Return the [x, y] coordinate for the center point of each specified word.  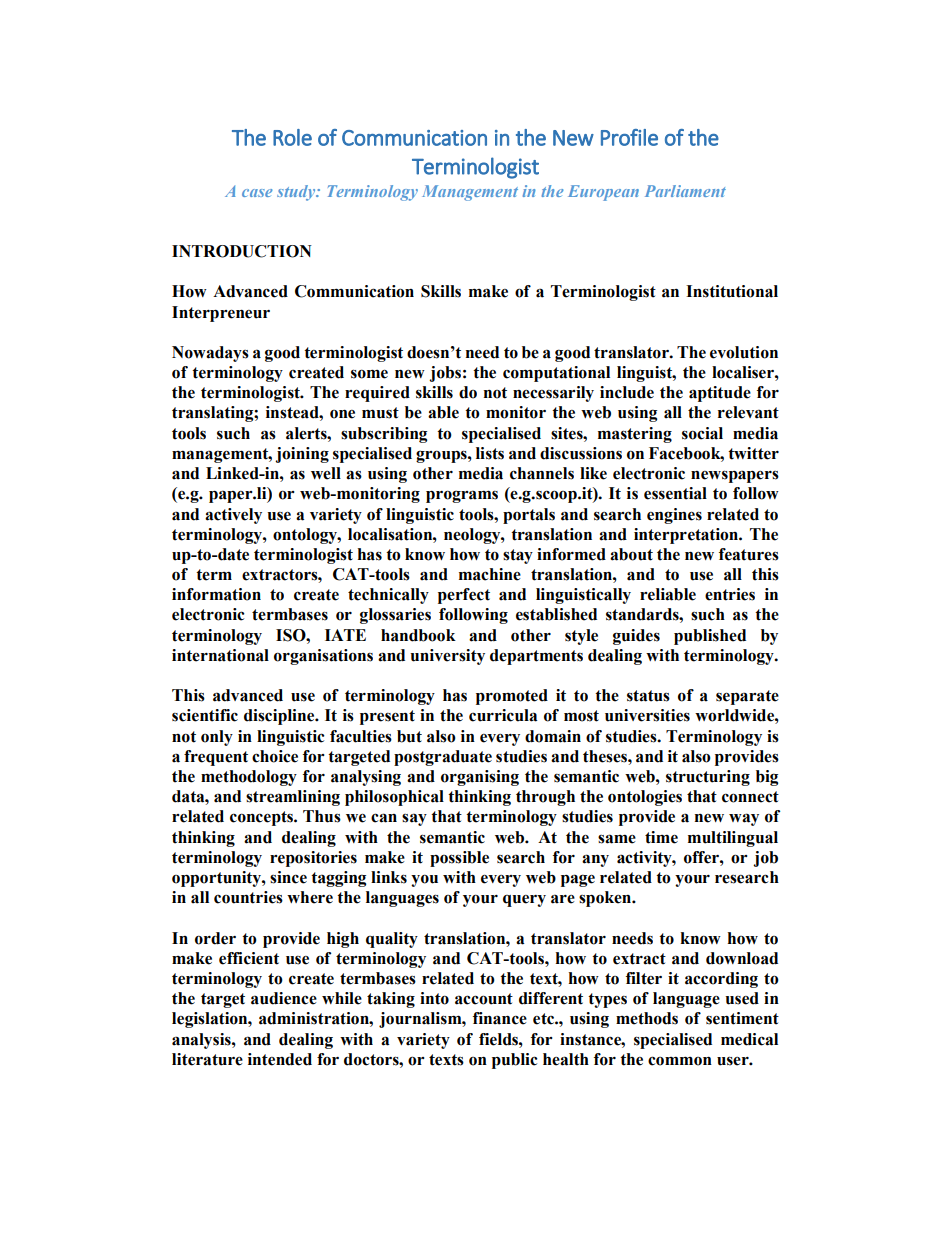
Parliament [685, 191]
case [257, 193]
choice [275, 756]
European [603, 193]
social [702, 433]
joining [302, 455]
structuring [708, 778]
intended [280, 1059]
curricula [503, 715]
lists [490, 453]
